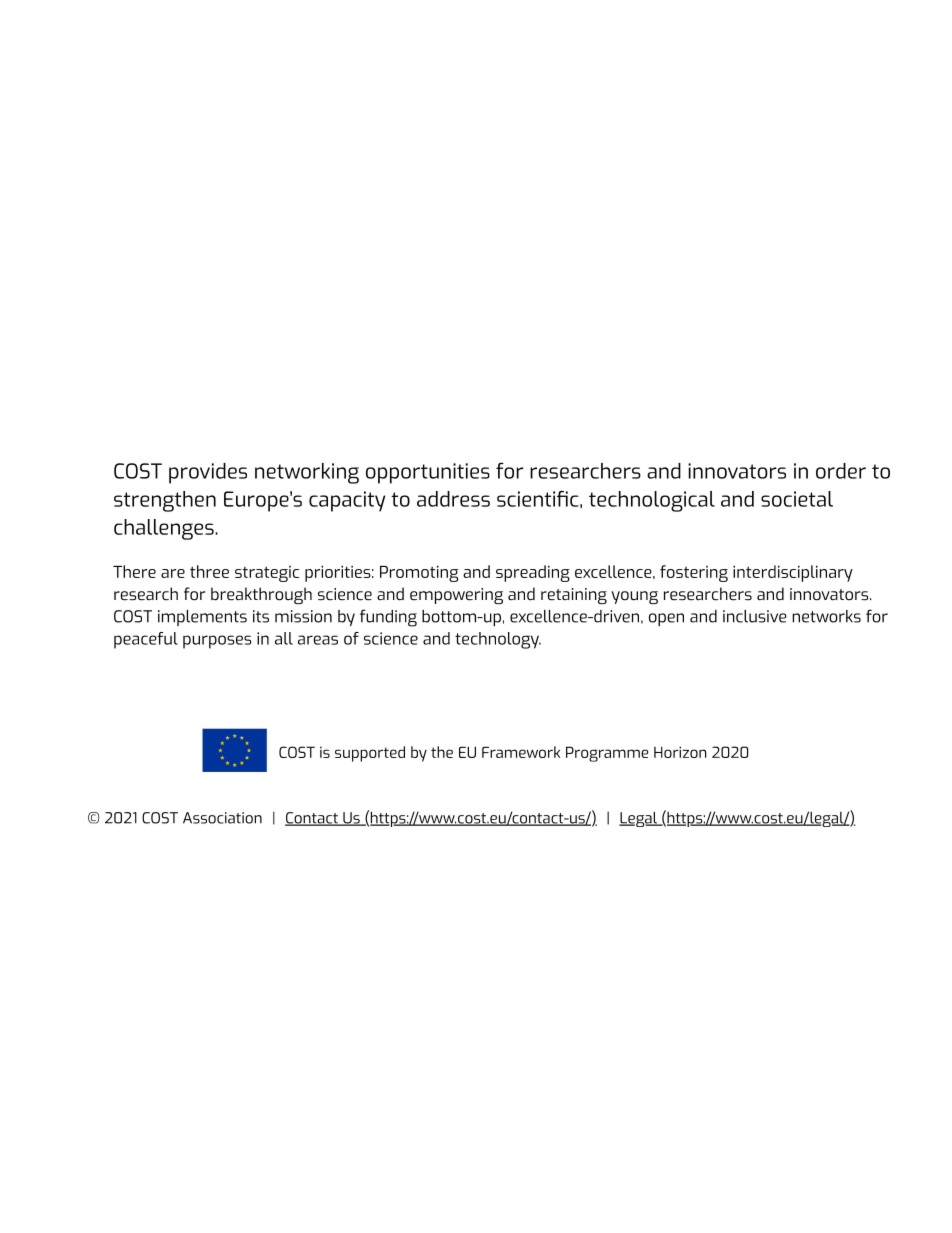  Describe the element at coordinates (208, 473) in the screenshot. I see `provides` at that location.
